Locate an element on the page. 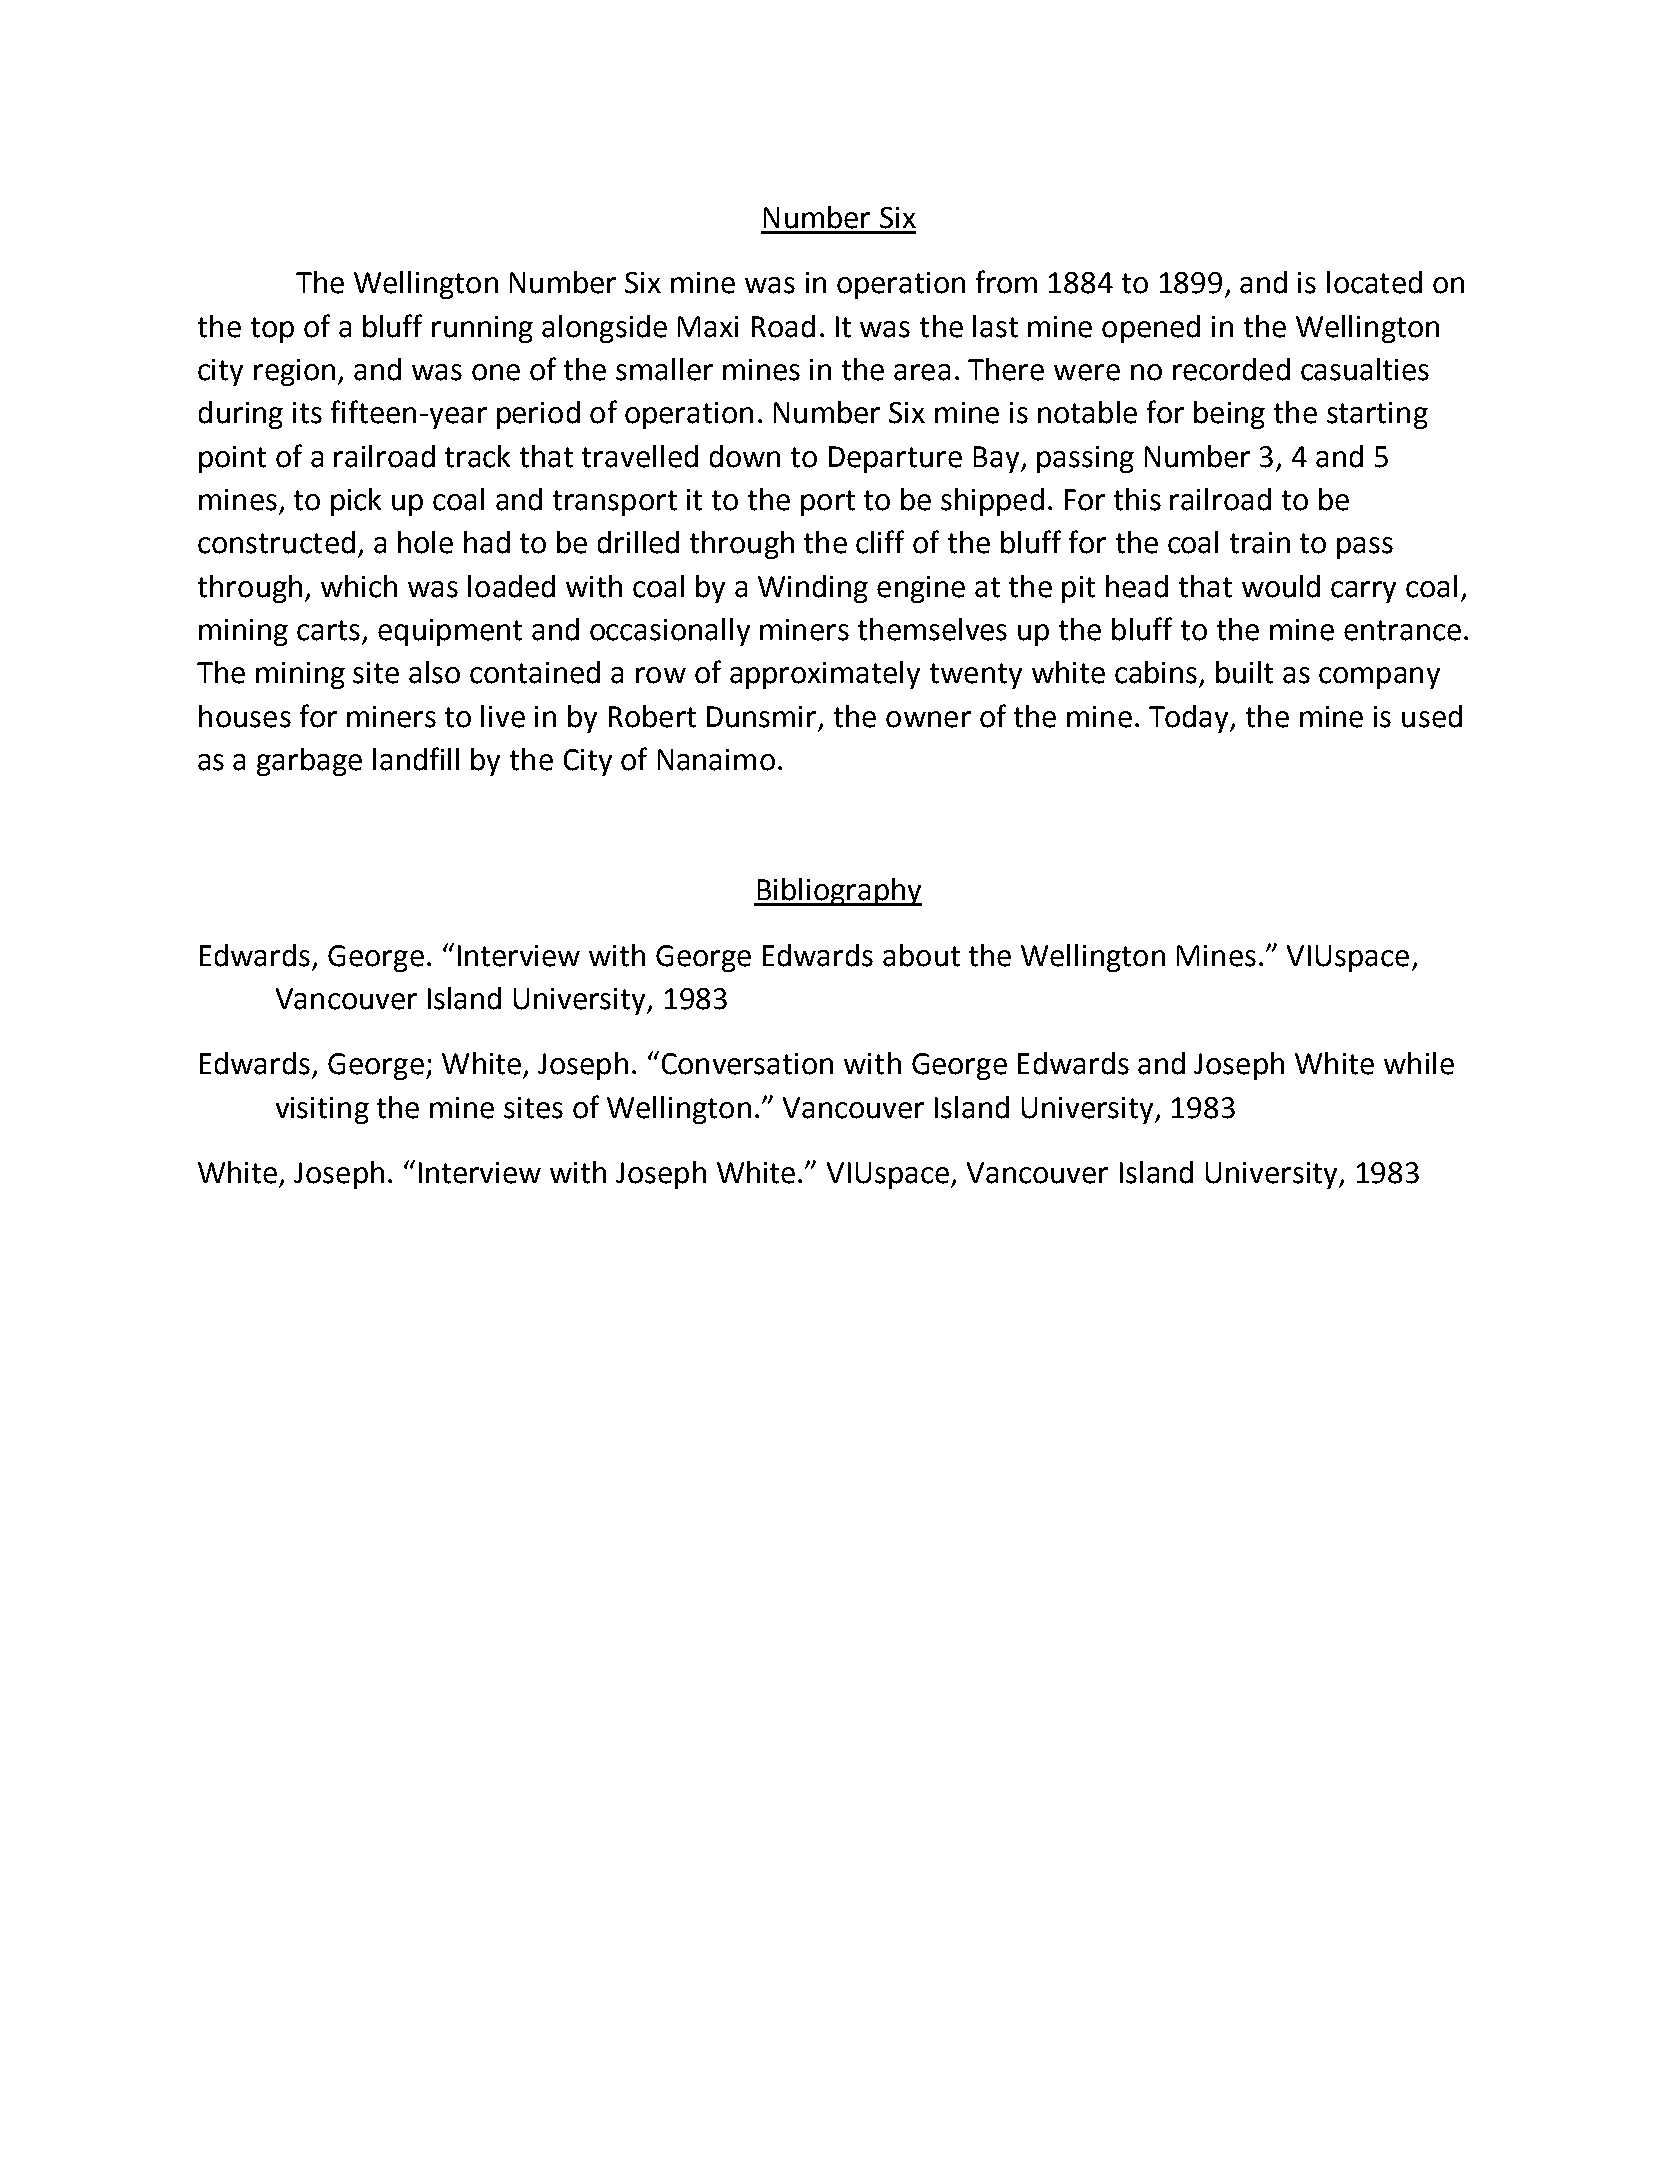  visiting is located at coordinates (322, 1110).
